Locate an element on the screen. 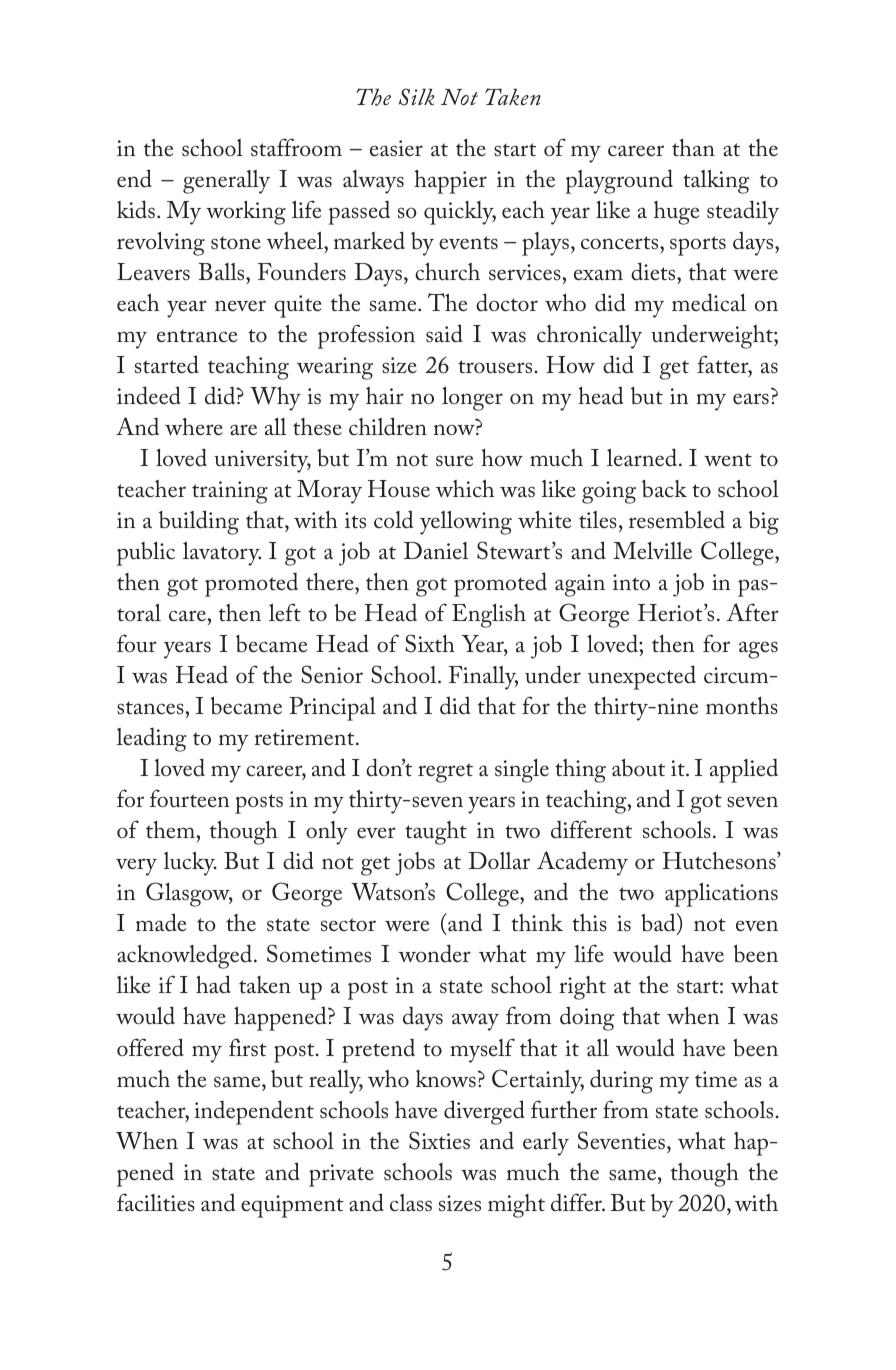 This screenshot has width=896, height=1370. them is located at coordinates (171, 830).
